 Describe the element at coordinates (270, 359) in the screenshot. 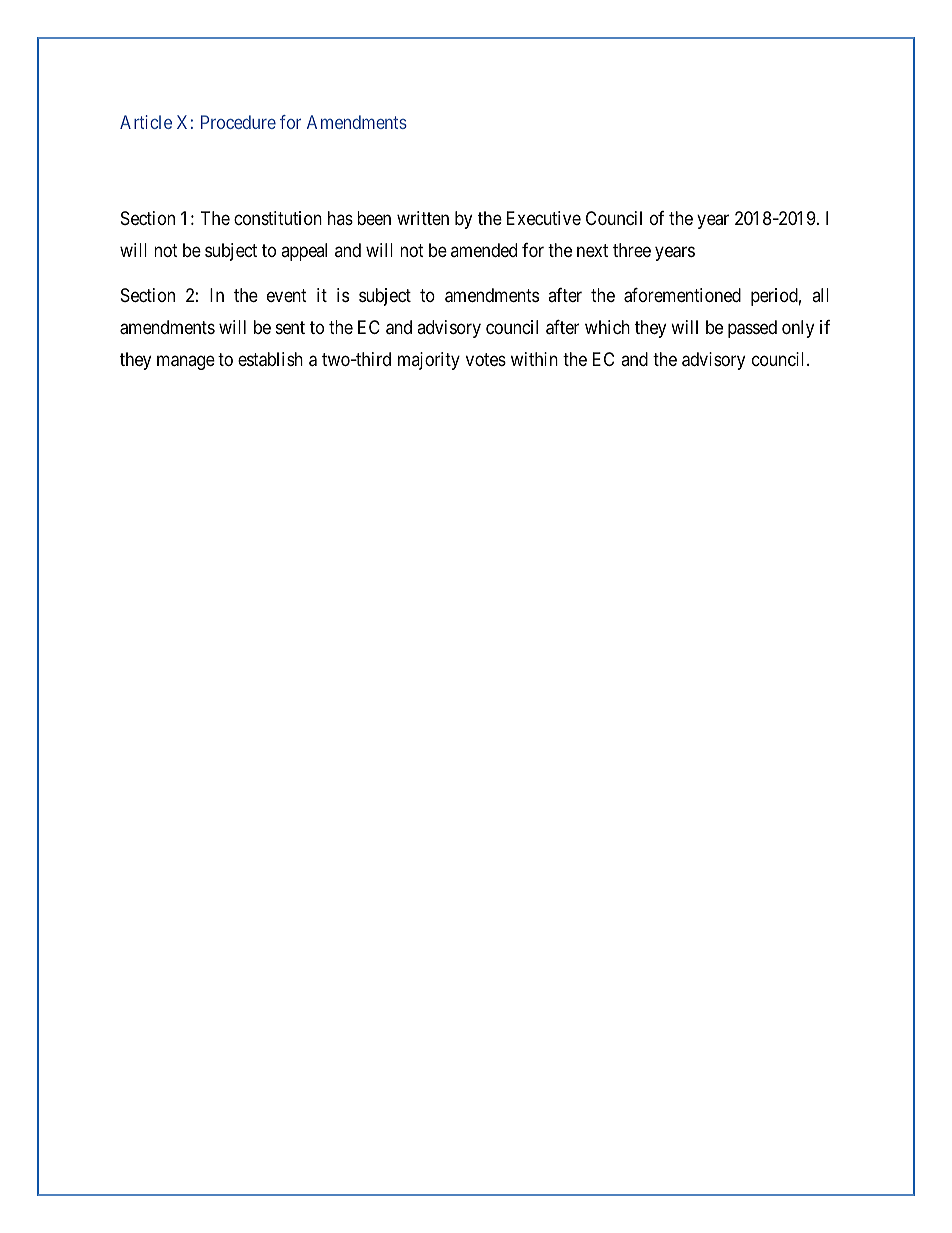

I see `establish` at that location.
